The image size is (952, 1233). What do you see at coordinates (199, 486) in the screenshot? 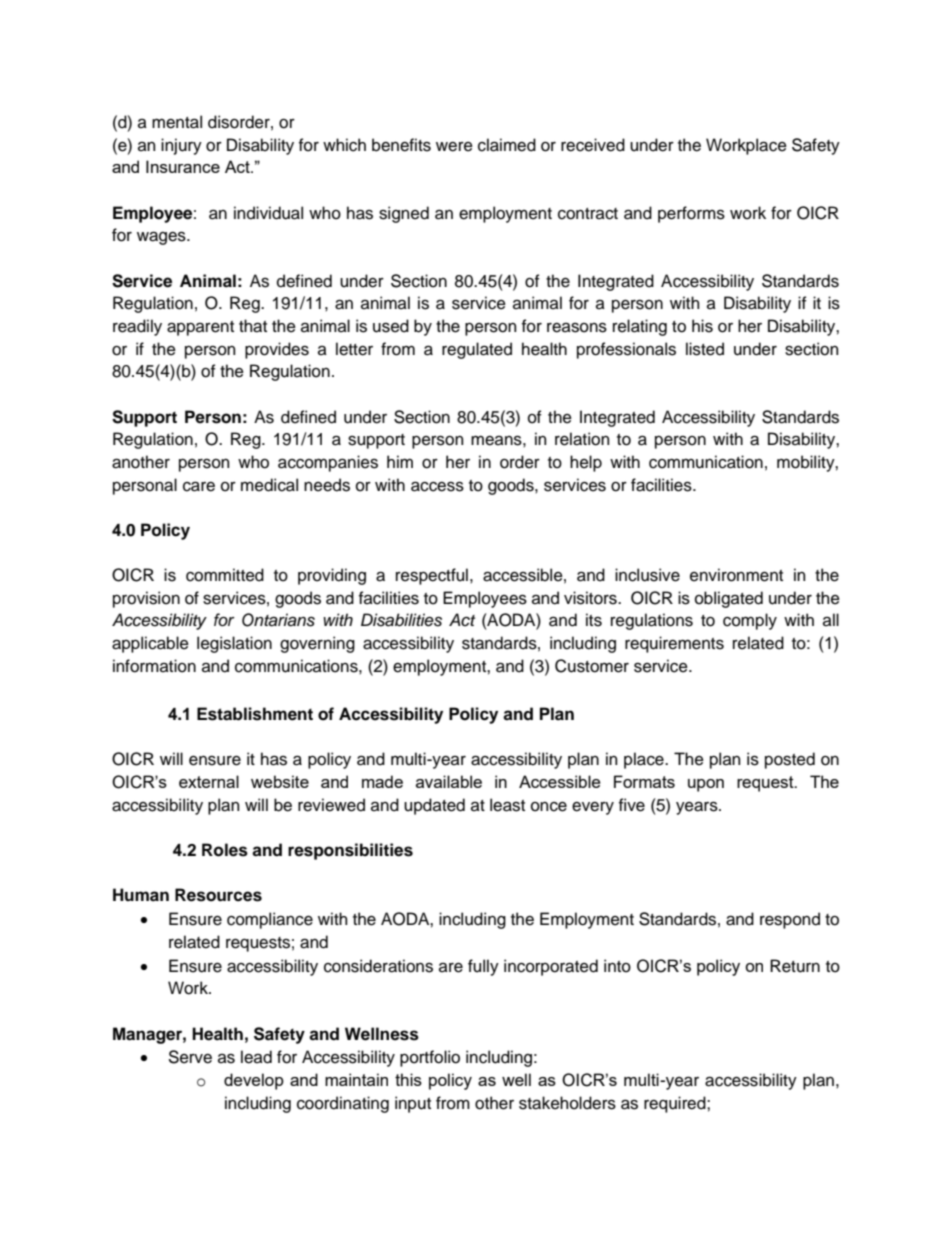
I see `care` at bounding box center [199, 486].
